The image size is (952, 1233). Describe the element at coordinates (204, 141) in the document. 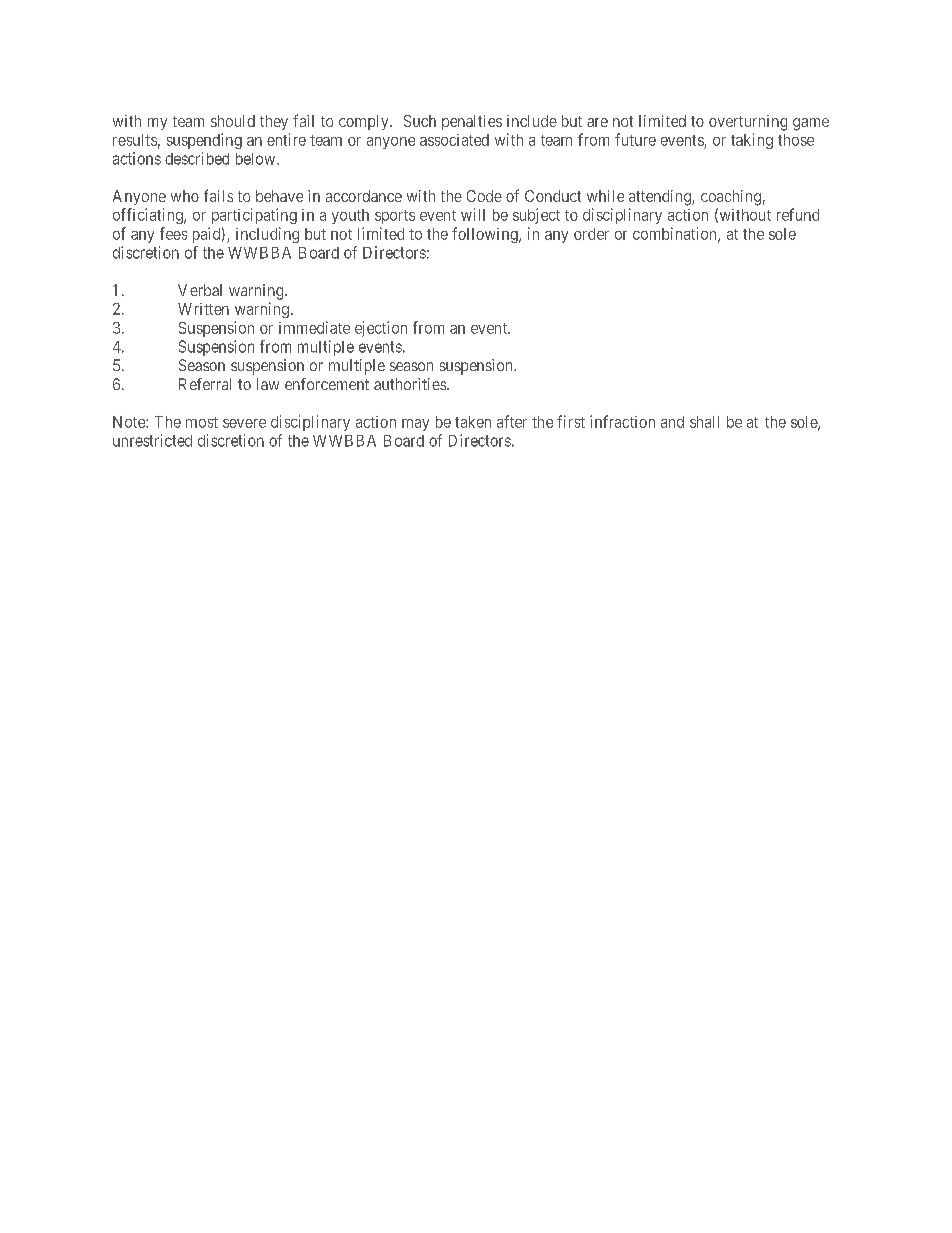

I see `suspending` at that location.
